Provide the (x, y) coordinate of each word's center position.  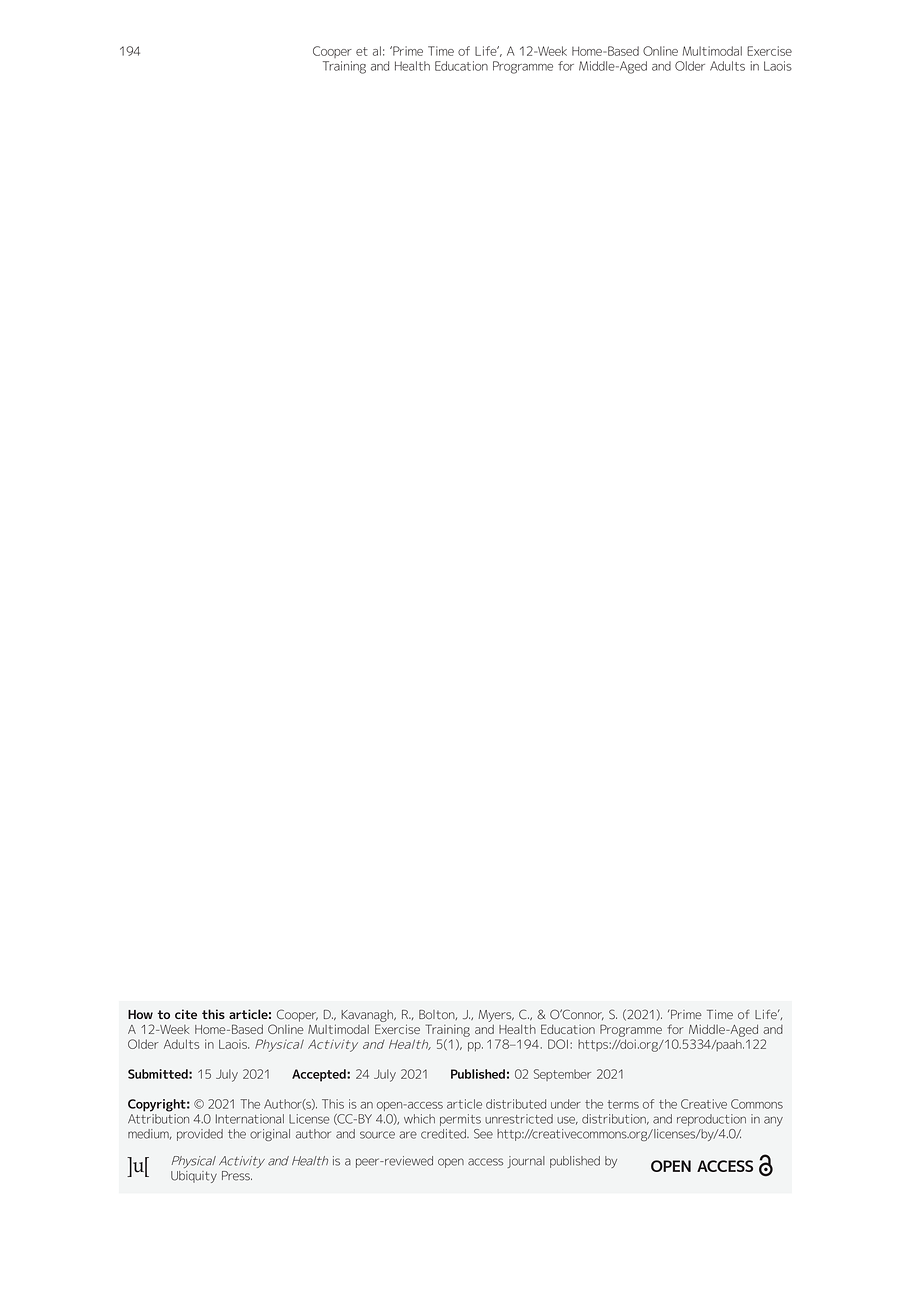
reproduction (711, 1120)
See (483, 1134)
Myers (496, 1016)
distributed (516, 1104)
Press (237, 1176)
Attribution (158, 1117)
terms (623, 1104)
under (566, 1104)
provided (200, 1135)
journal (526, 1162)
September (562, 1075)
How (140, 1014)
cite (186, 1014)
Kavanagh (368, 1016)
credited (444, 1134)
